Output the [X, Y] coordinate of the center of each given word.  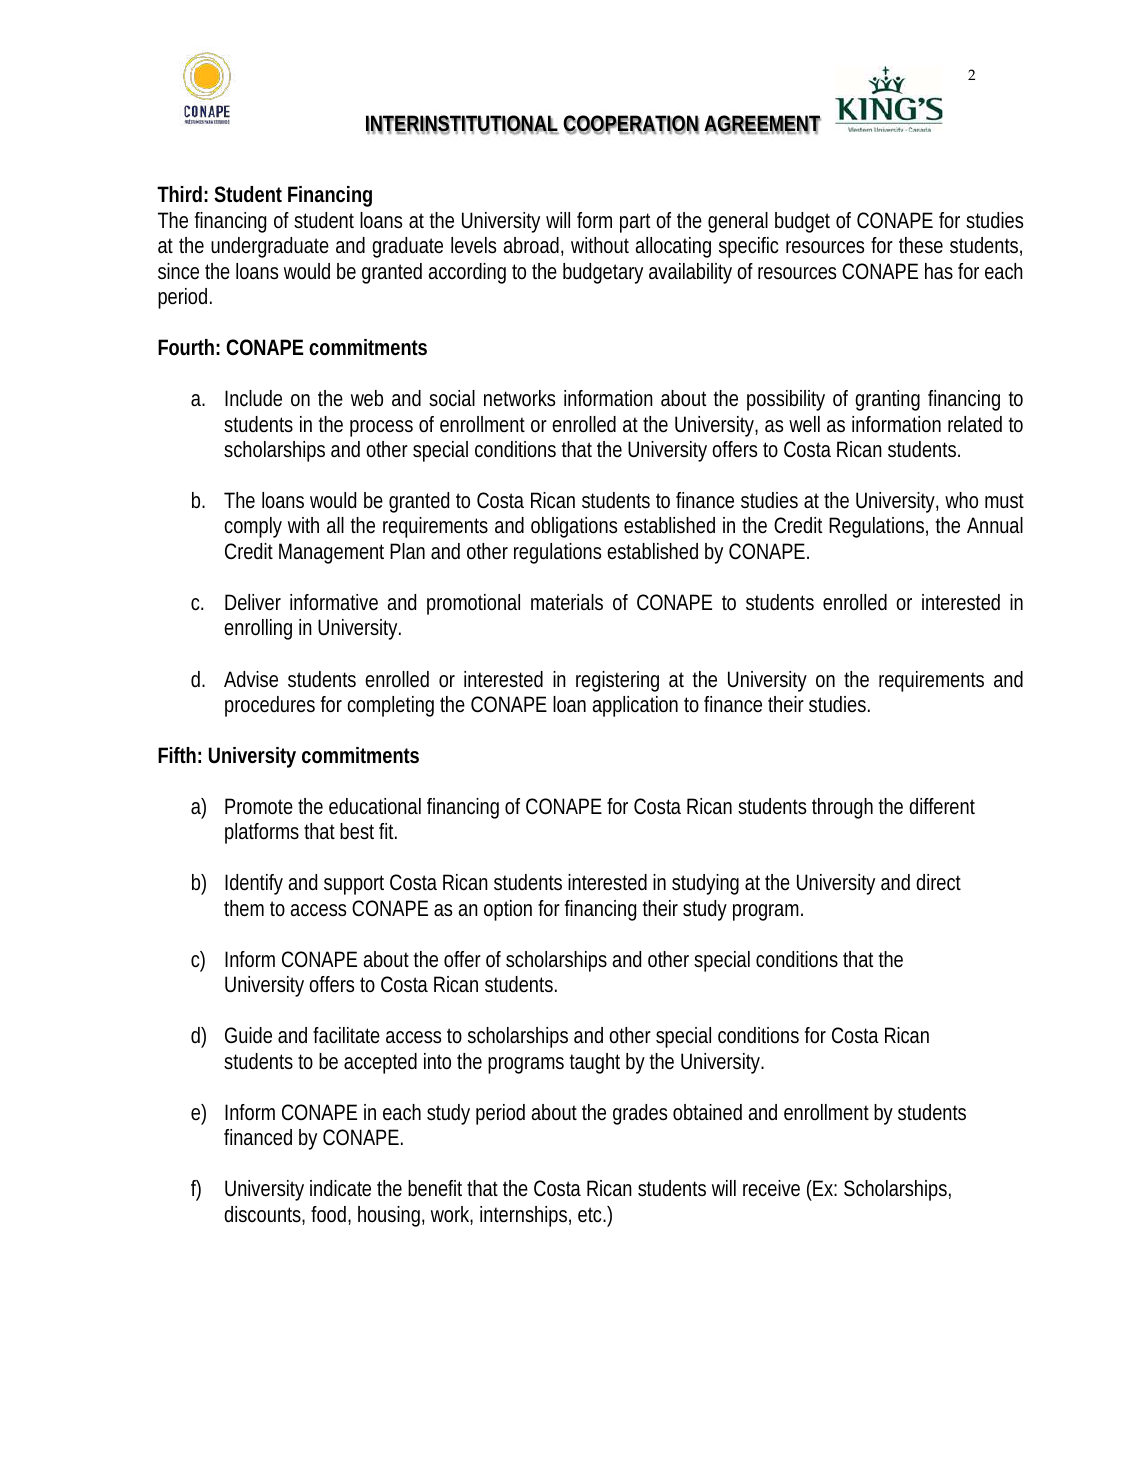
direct [938, 882]
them [244, 908]
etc [591, 1215]
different [942, 806]
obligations [574, 527]
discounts [262, 1214]
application [635, 706]
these [921, 245]
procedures [270, 706]
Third [179, 194]
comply [253, 527]
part [635, 223]
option [508, 910]
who [961, 500]
